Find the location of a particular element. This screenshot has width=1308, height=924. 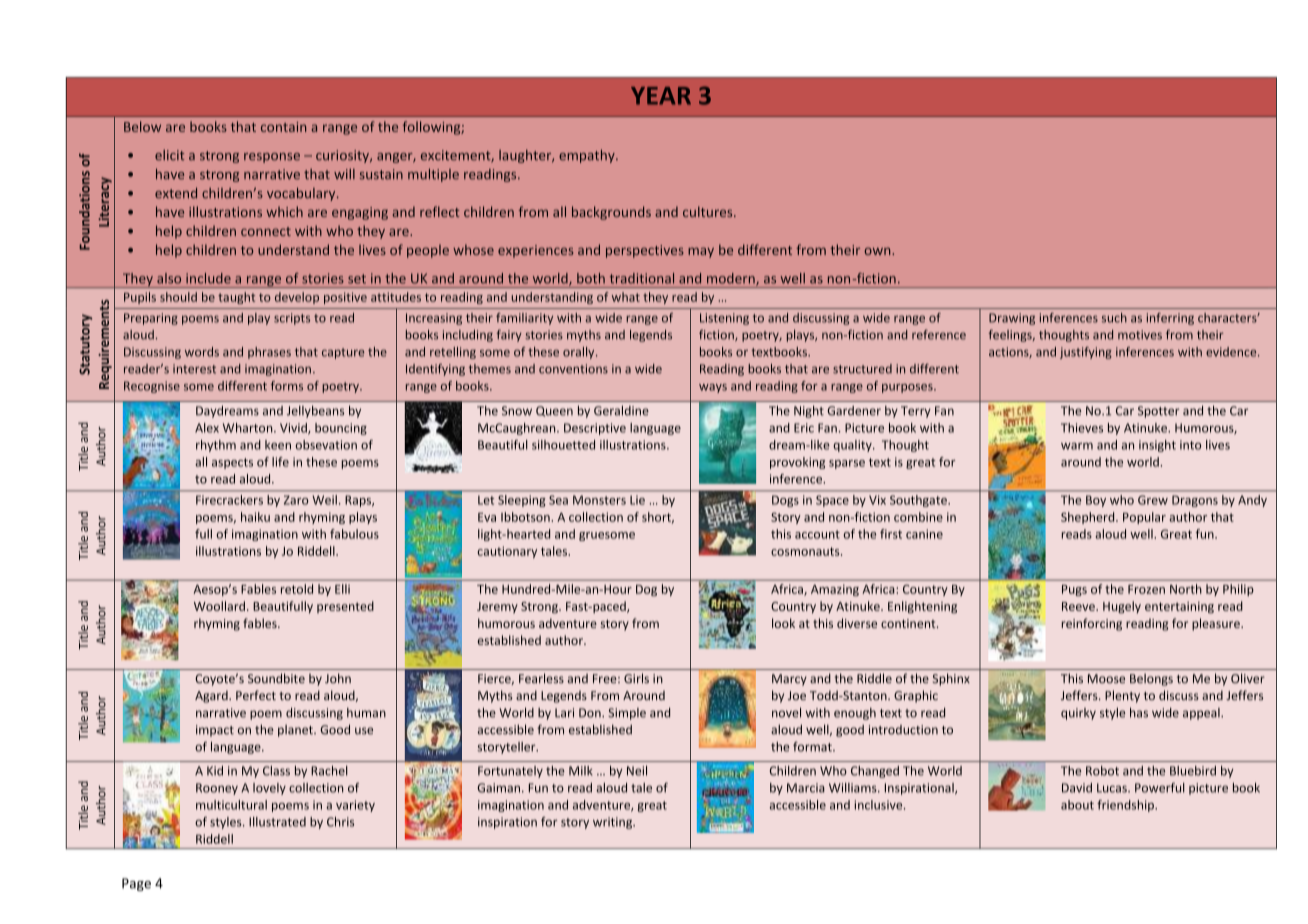

Boy is located at coordinates (1096, 501).
